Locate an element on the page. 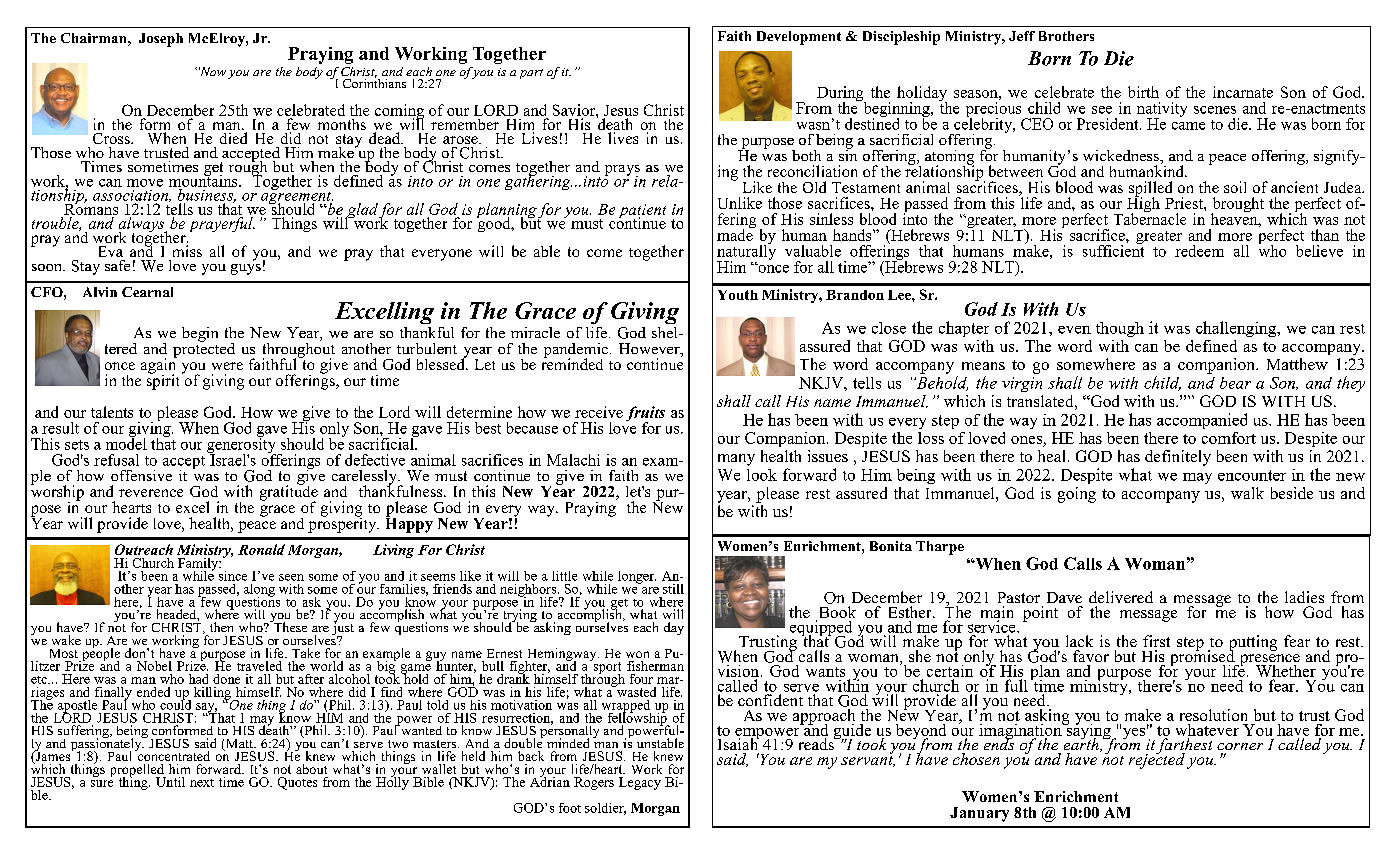 This document has height=850, width=1400. Legacy is located at coordinates (640, 783).
